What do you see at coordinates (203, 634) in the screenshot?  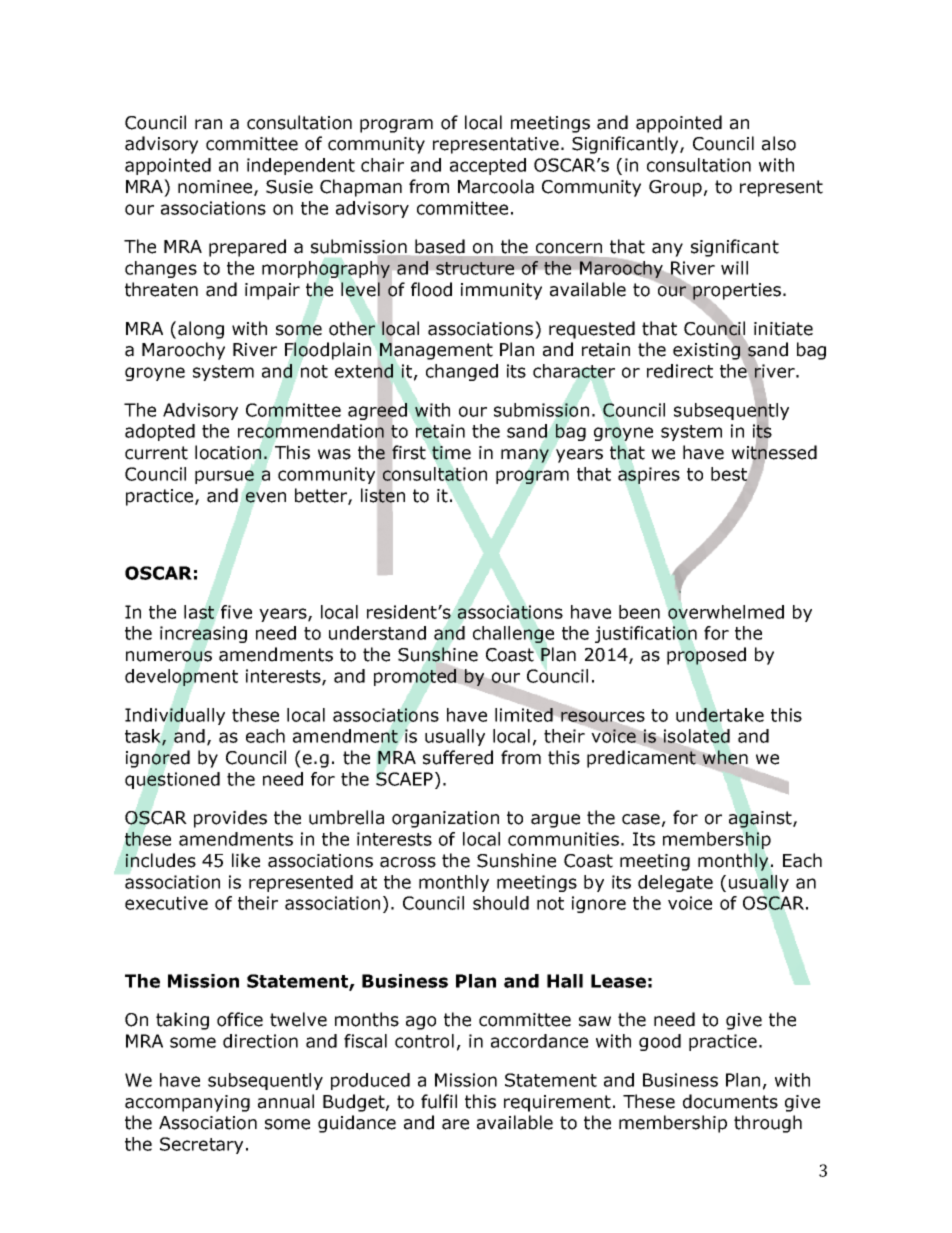 I see `increasing` at bounding box center [203, 634].
